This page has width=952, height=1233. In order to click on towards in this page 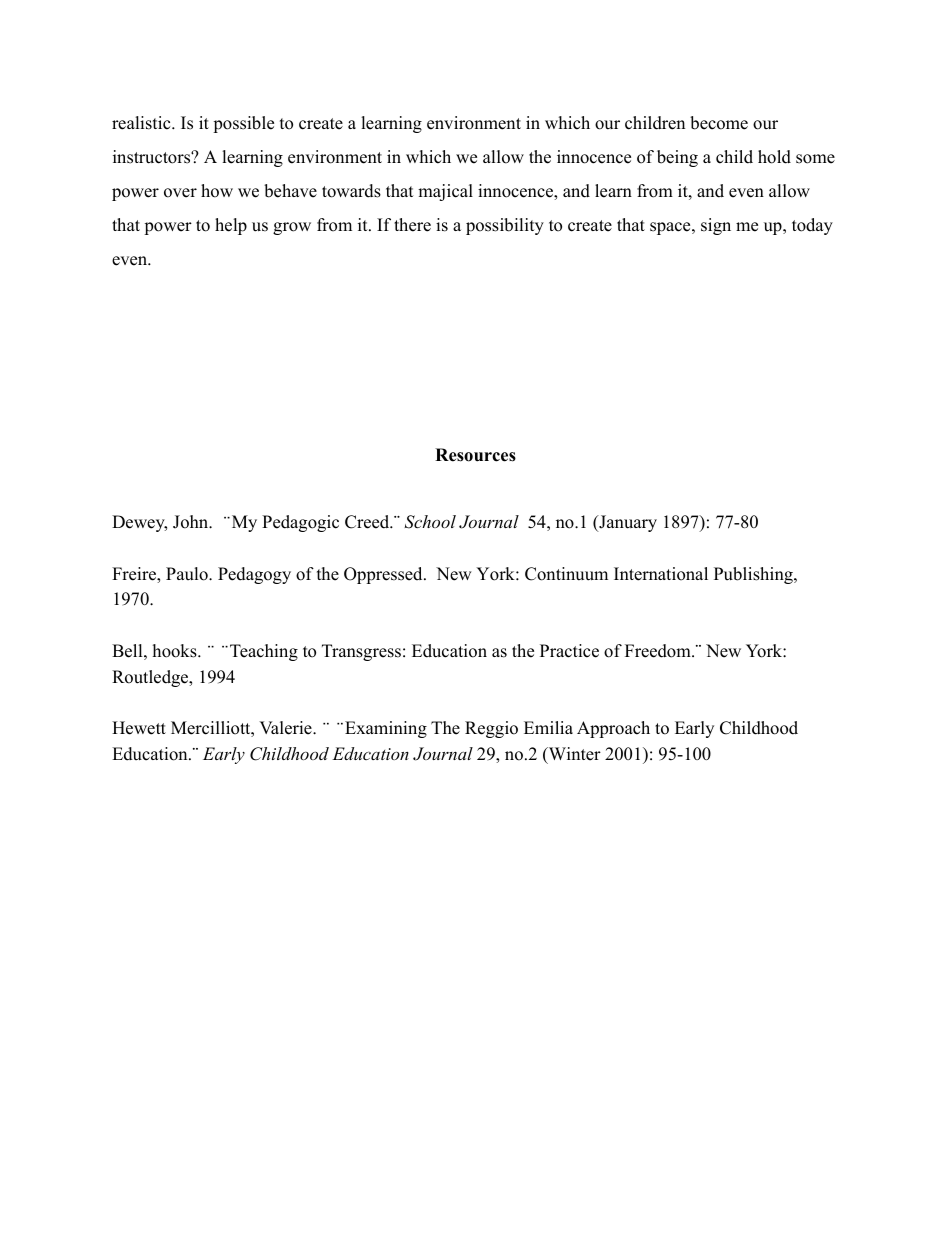, I will do `click(351, 191)`.
